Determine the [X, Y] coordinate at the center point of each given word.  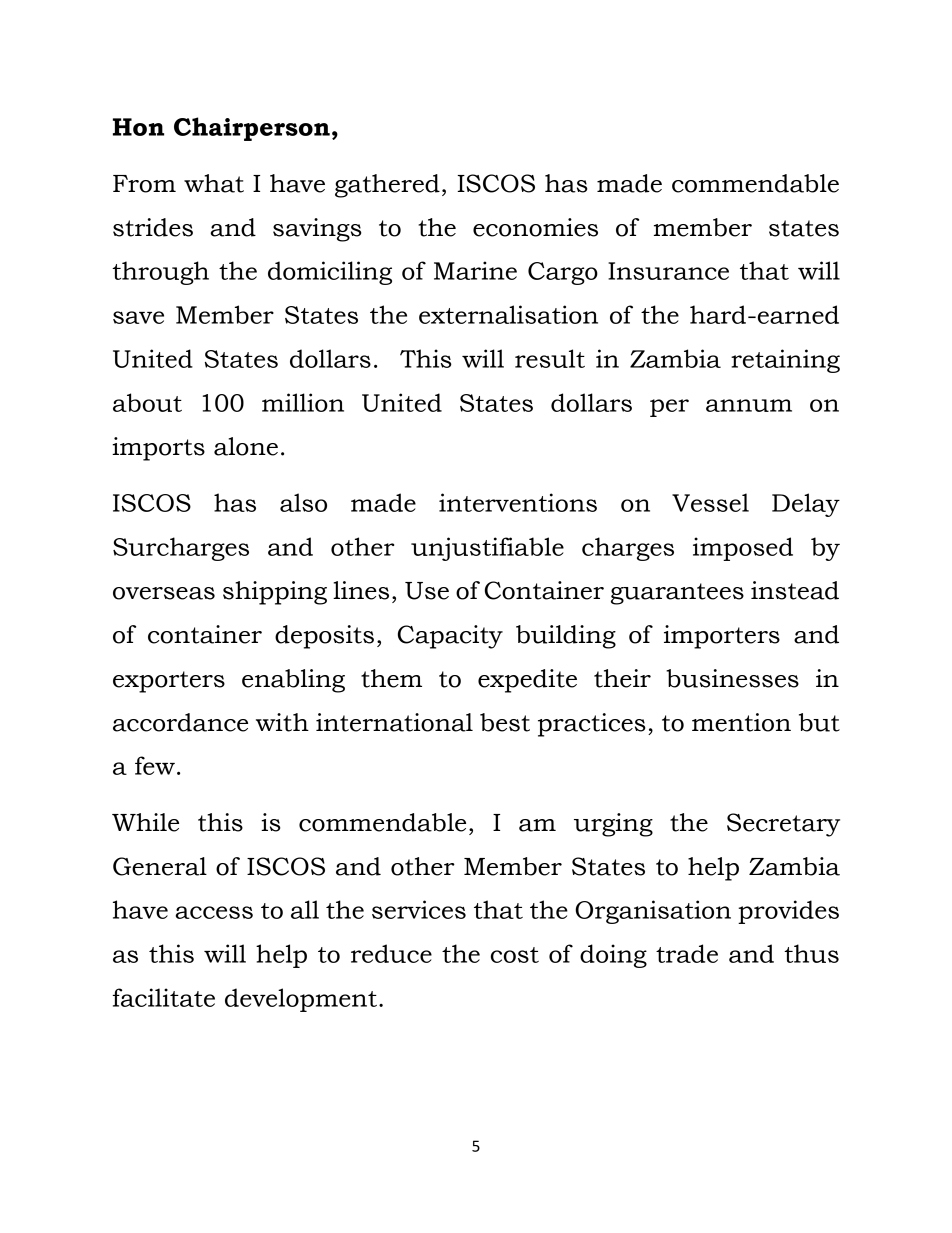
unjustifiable [487, 549]
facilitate [163, 997]
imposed [743, 549]
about [147, 402]
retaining [785, 361]
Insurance [668, 271]
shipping [275, 593]
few [155, 765]
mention [741, 722]
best [505, 722]
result [550, 358]
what [214, 183]
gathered [387, 186]
